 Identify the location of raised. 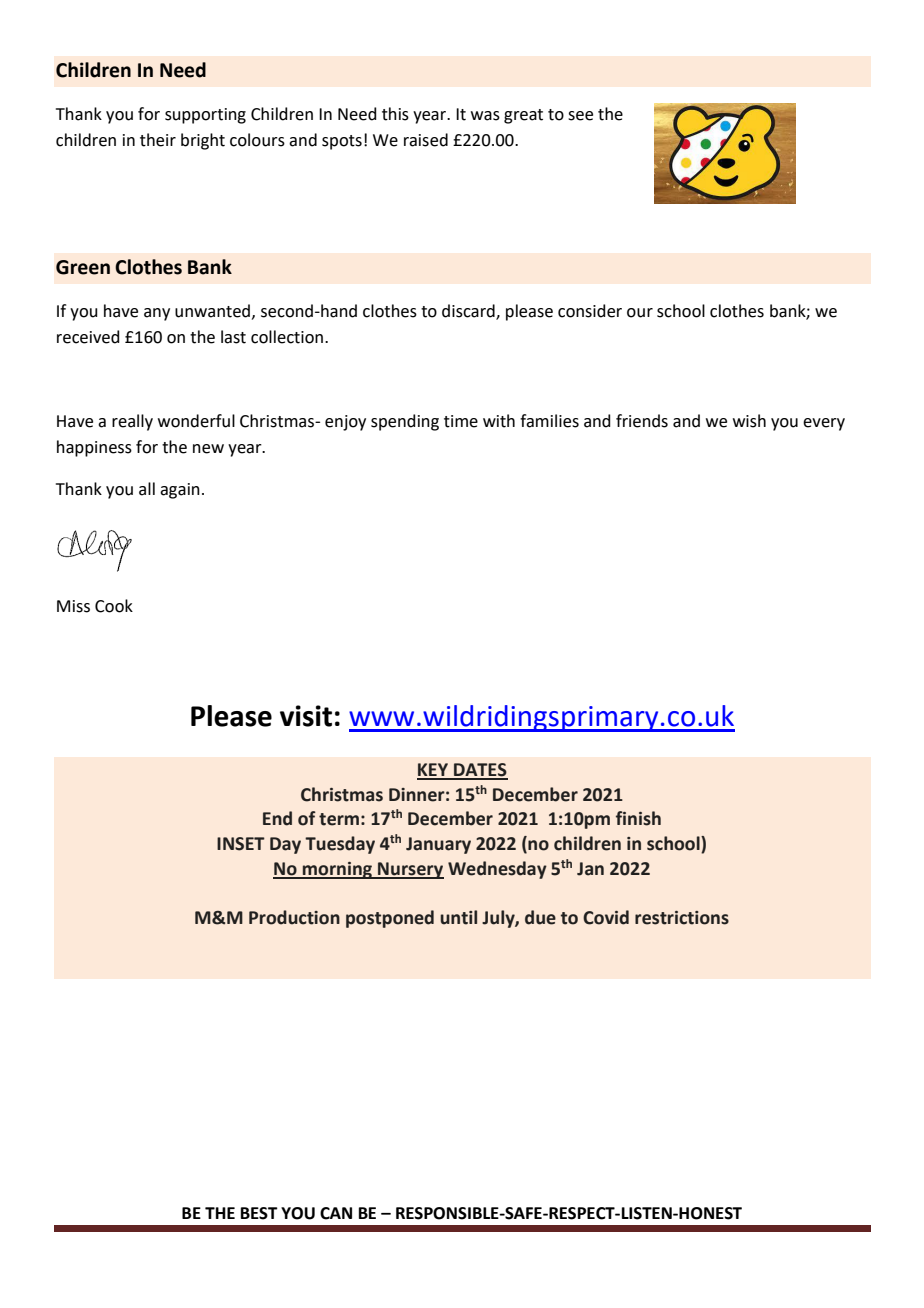
(426, 140).
